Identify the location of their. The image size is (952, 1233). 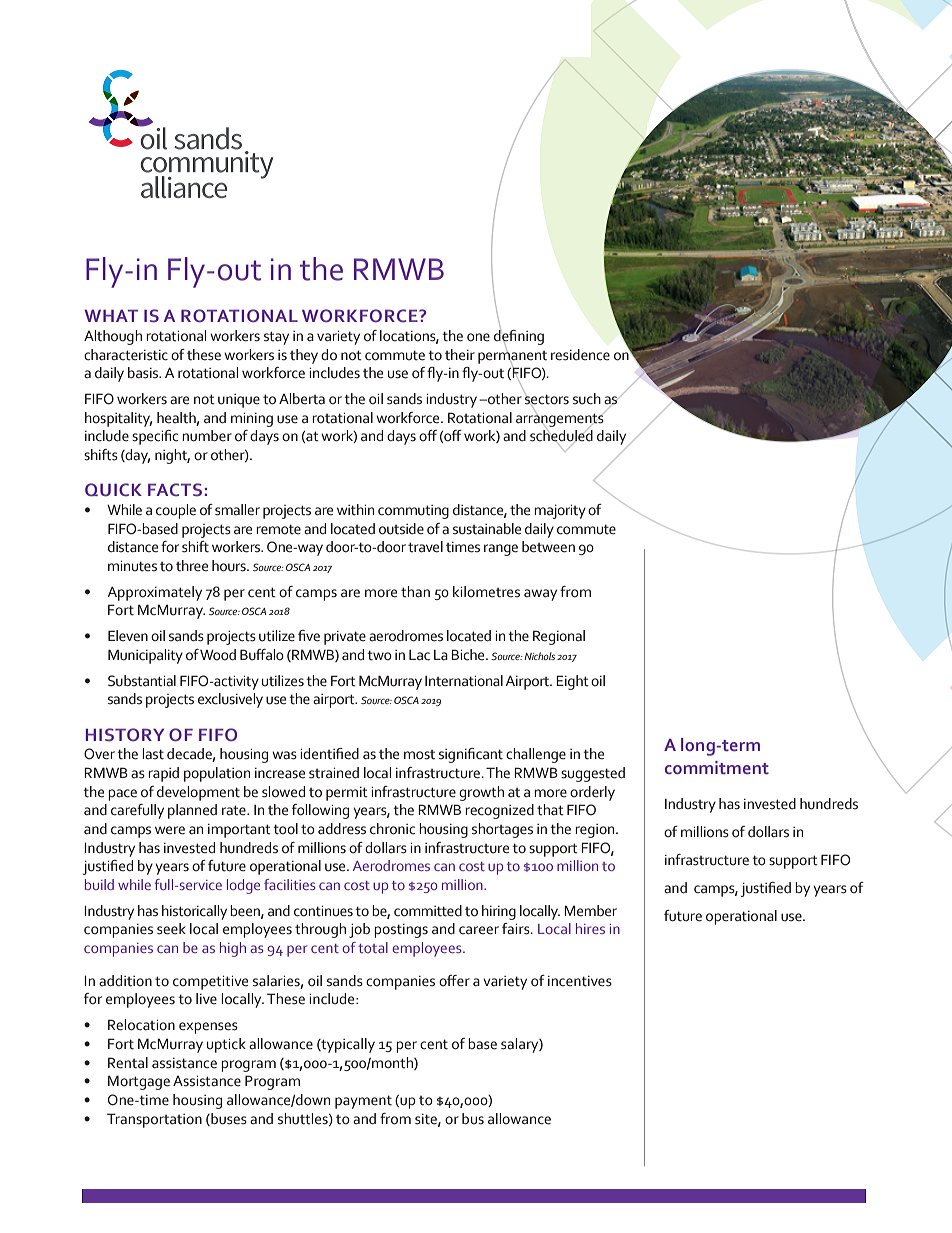
(460, 355).
